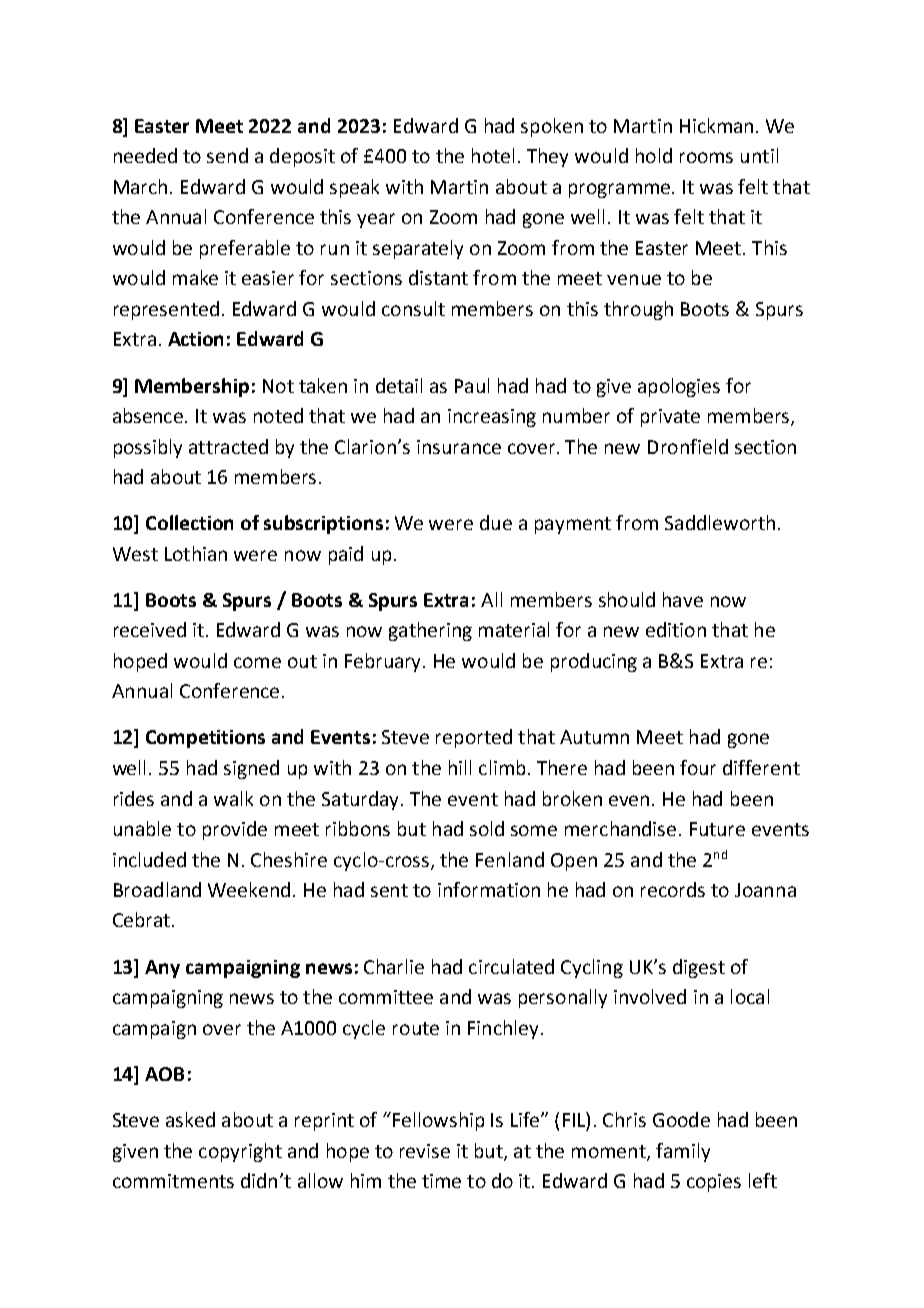 Image resolution: width=924 pixels, height=1308 pixels. I want to click on revise, so click(425, 1151).
